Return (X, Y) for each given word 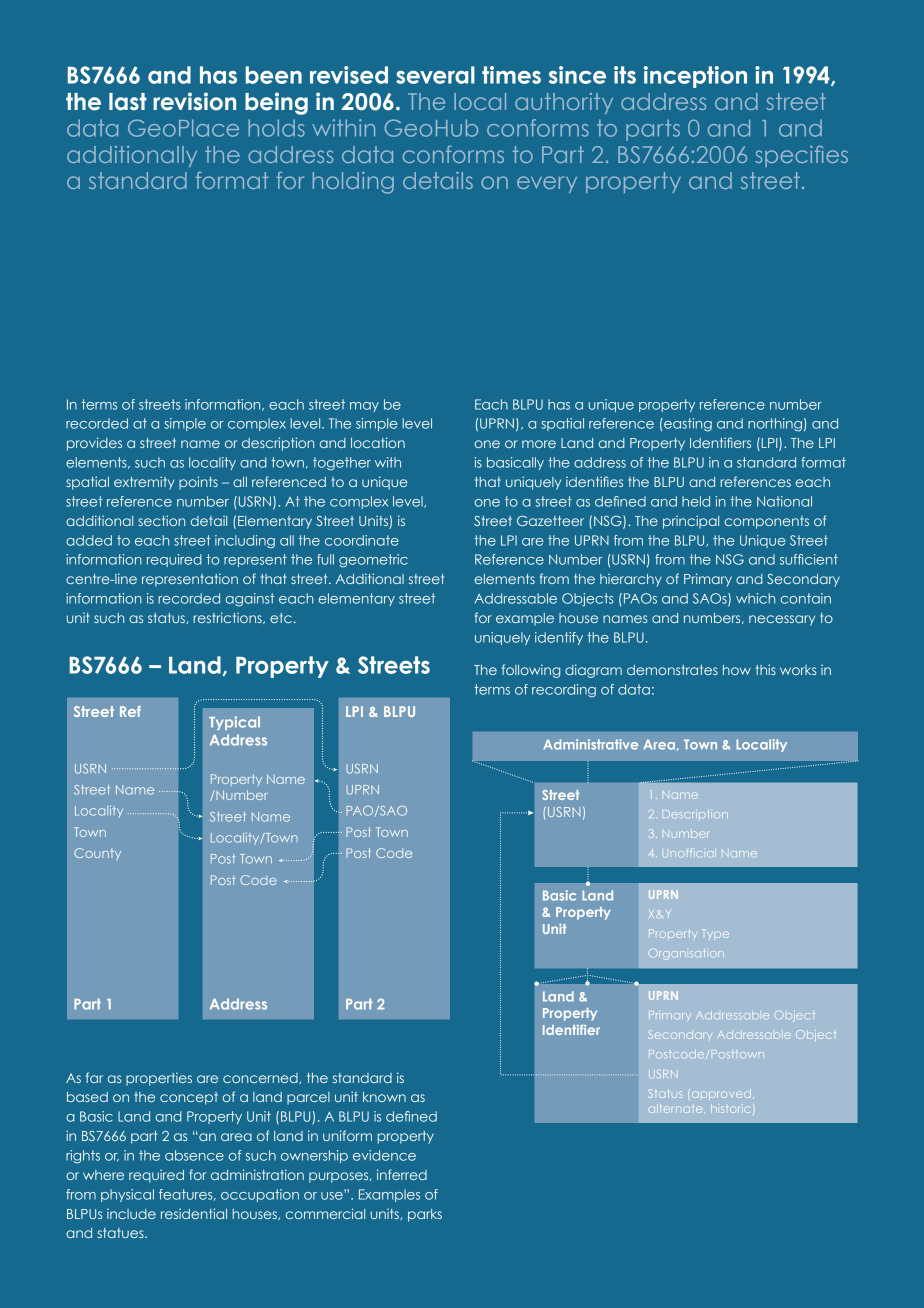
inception (695, 77)
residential (194, 1213)
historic (730, 1108)
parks (425, 1215)
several (435, 75)
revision (194, 101)
